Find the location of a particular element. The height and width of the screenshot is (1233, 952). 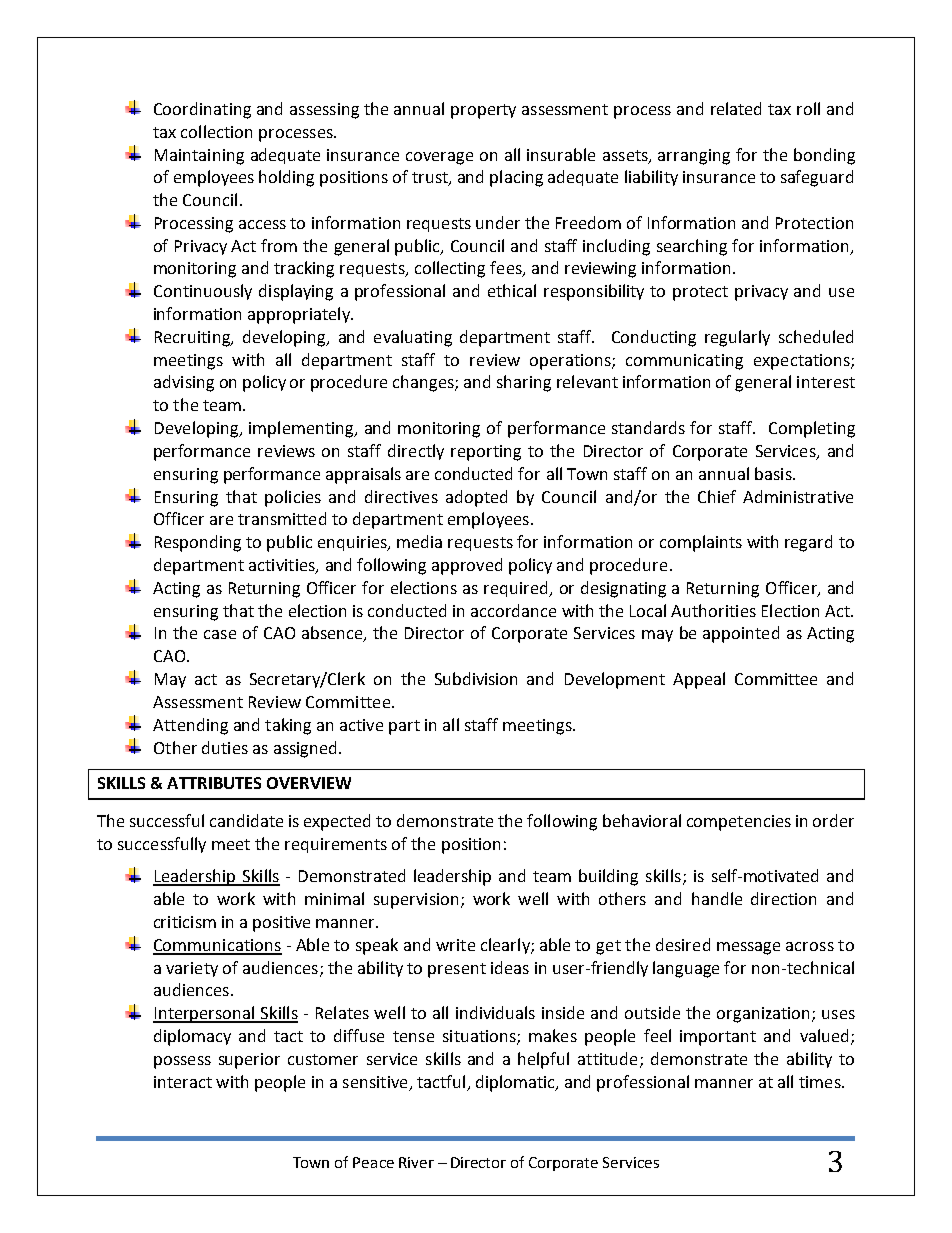

property is located at coordinates (483, 111).
